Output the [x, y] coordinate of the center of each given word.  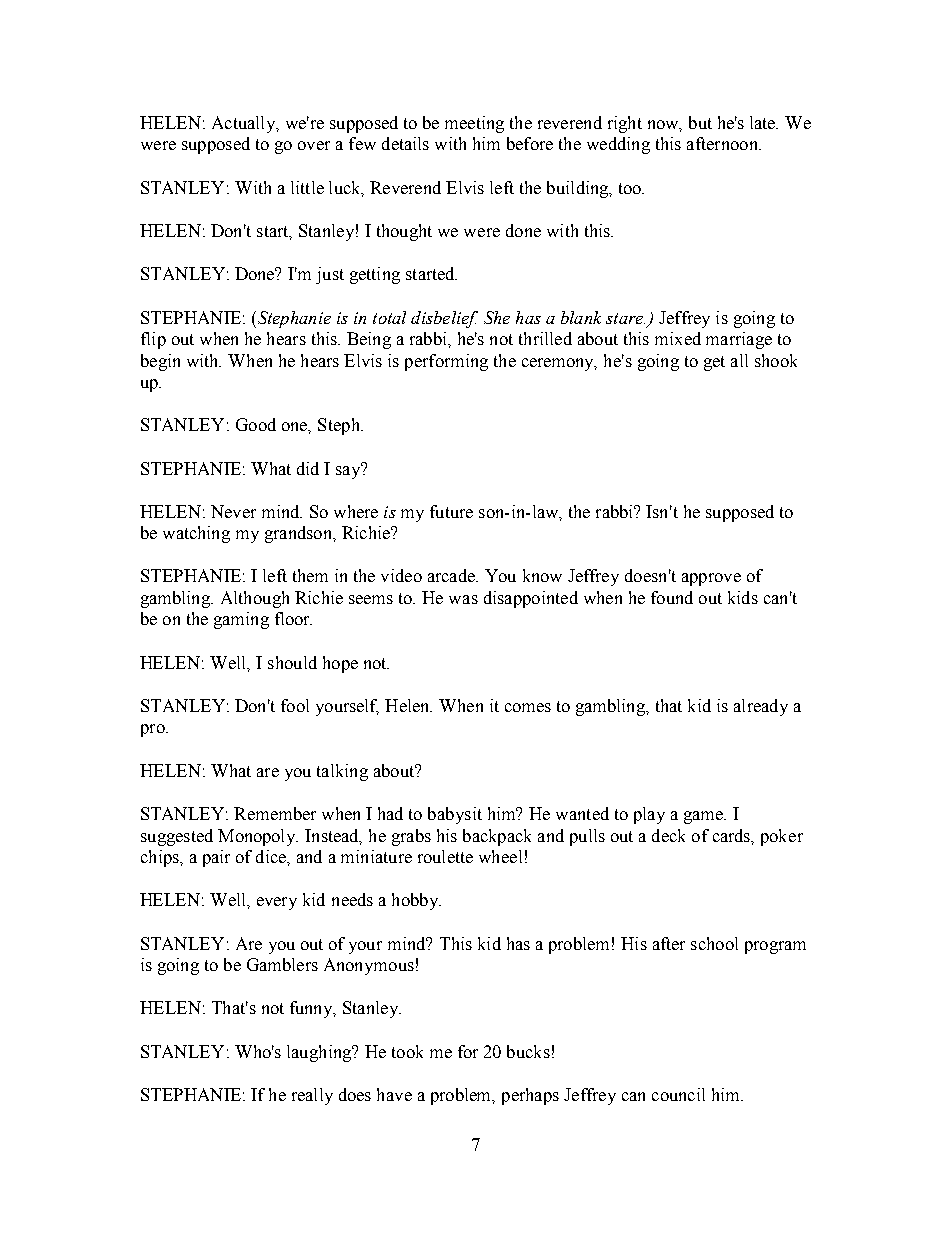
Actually [245, 124]
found [672, 597]
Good [256, 424]
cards [733, 836]
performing [446, 362]
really [312, 1096]
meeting [474, 124]
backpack [497, 837]
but [700, 122]
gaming [241, 620]
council [678, 1094]
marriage [739, 340]
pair [216, 858]
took [407, 1051]
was [463, 599]
